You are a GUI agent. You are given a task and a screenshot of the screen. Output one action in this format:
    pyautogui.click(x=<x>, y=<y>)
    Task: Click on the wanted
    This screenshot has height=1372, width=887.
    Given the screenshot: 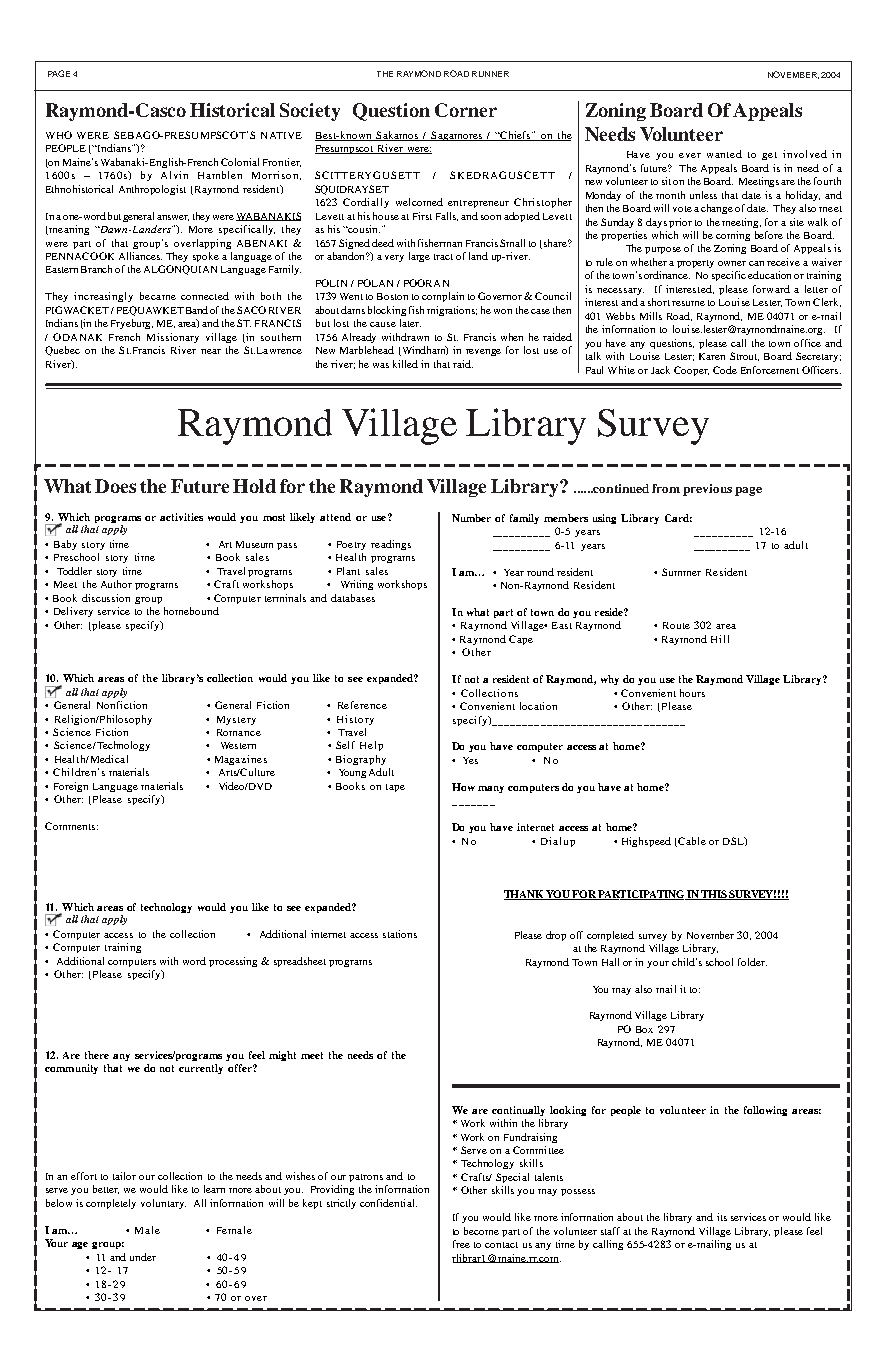 What is the action you would take?
    pyautogui.click(x=724, y=154)
